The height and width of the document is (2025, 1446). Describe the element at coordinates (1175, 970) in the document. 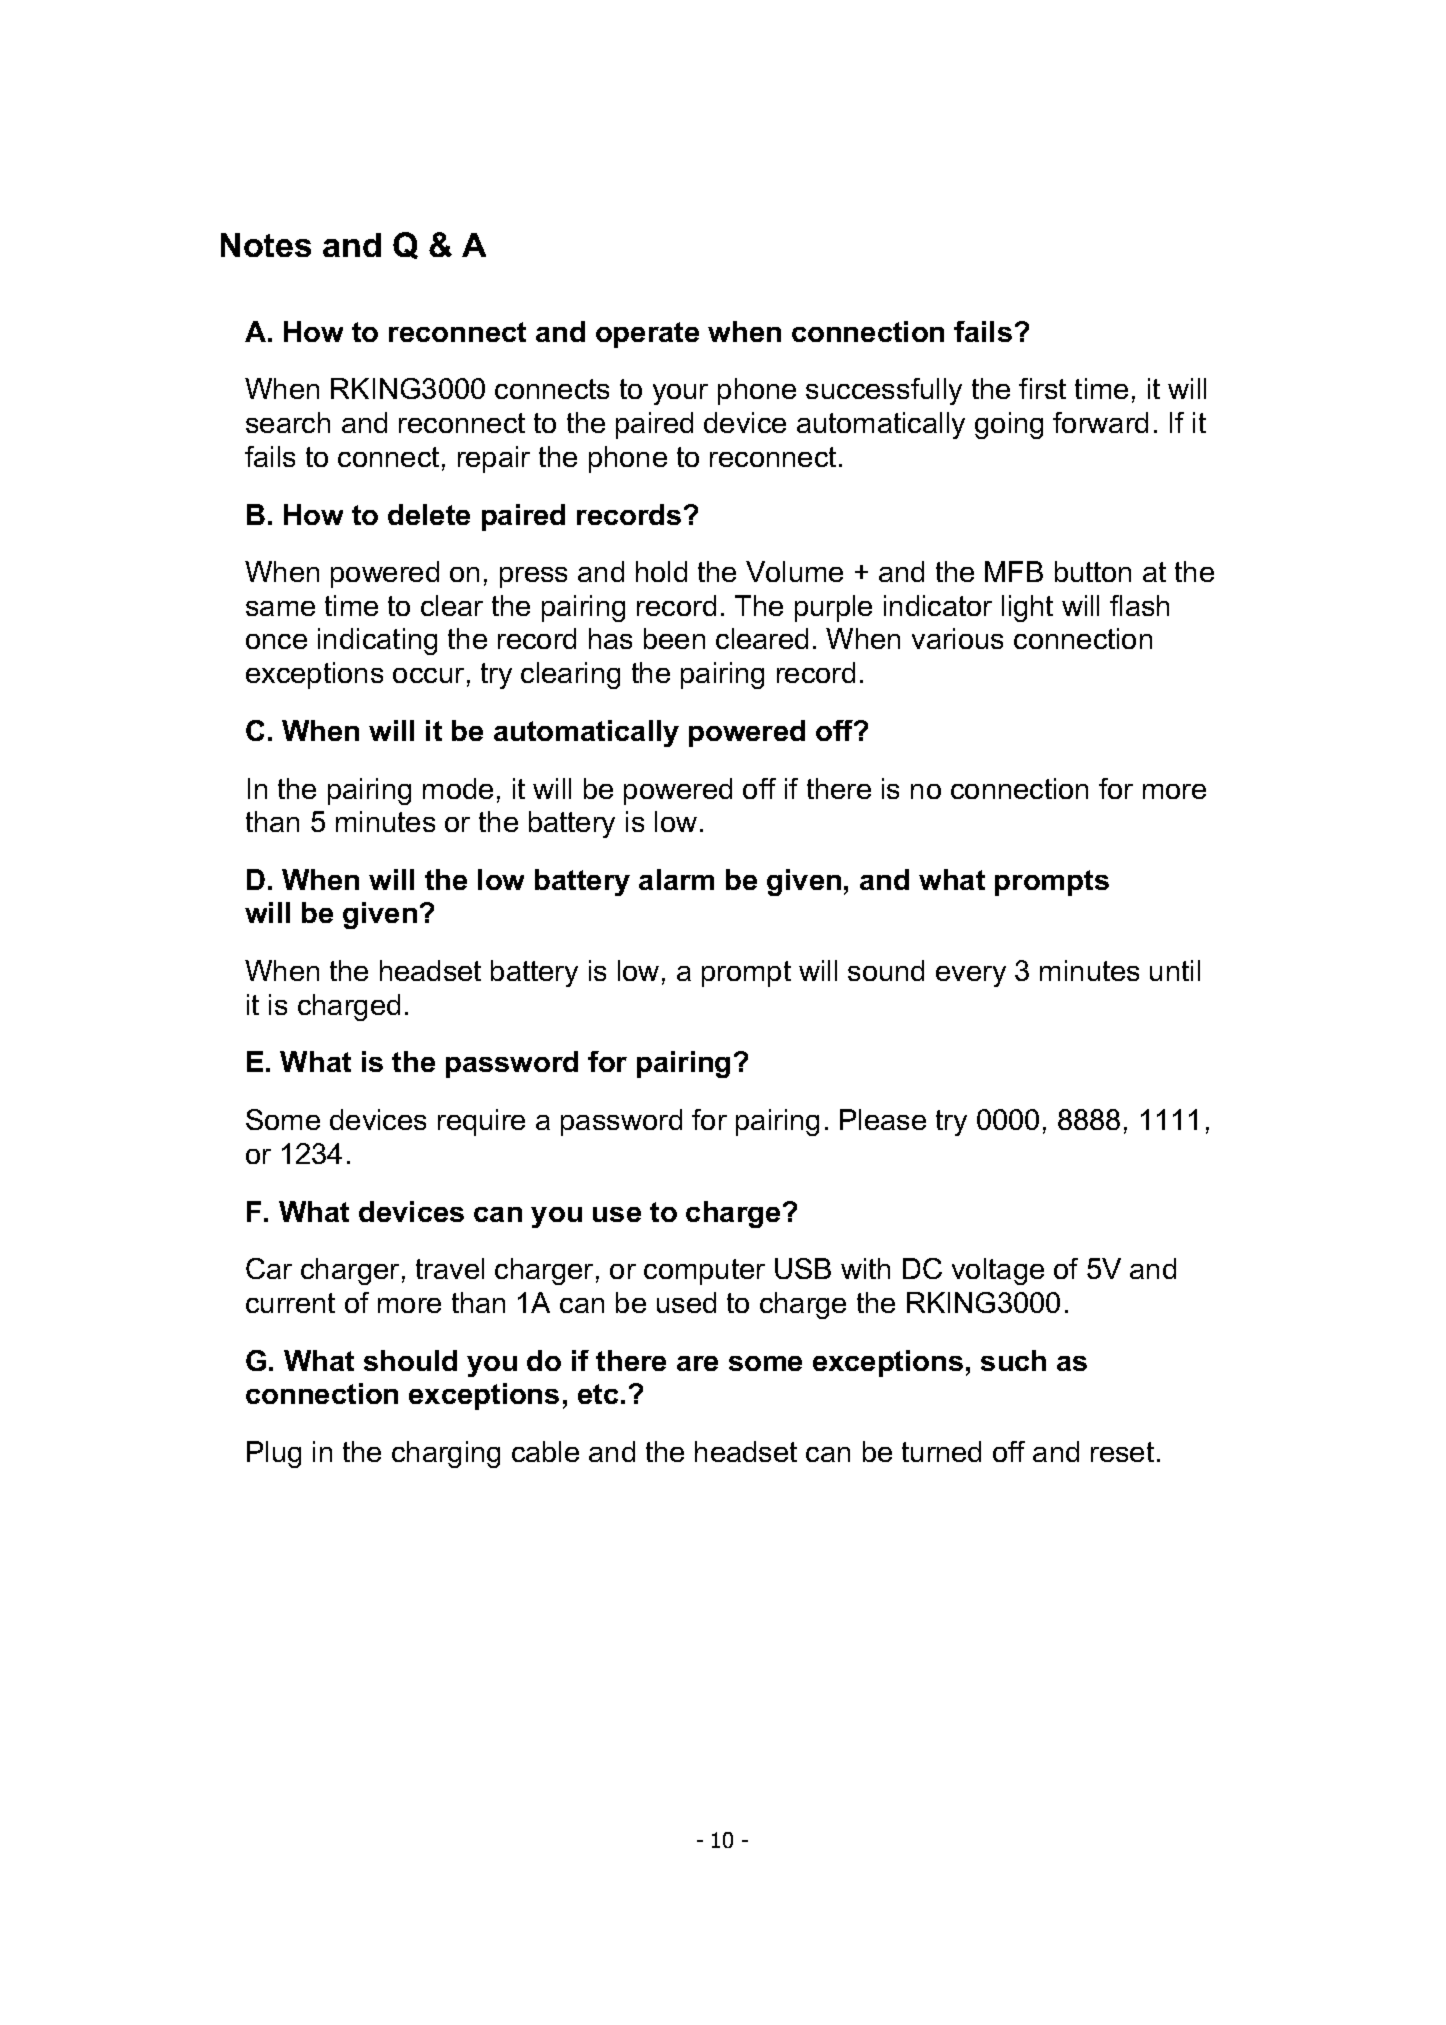

I see `until` at that location.
